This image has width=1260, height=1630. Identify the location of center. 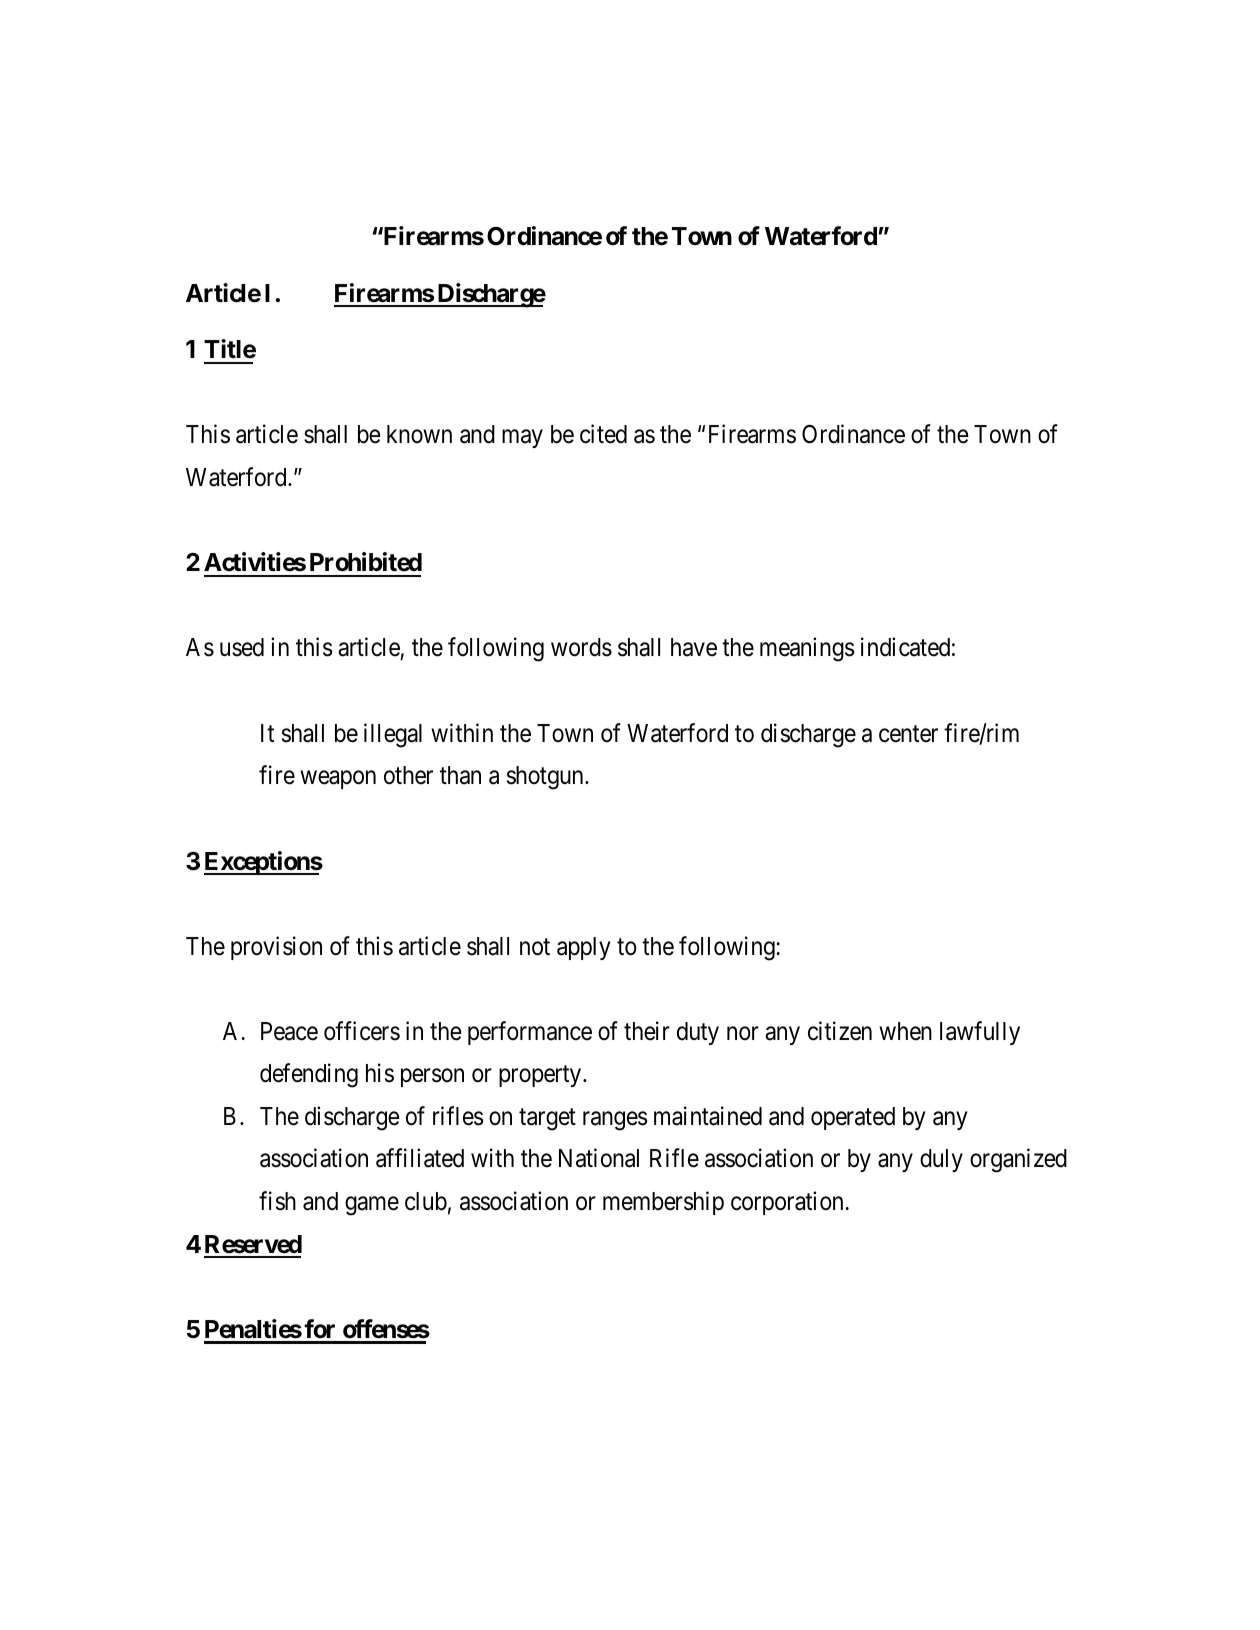
(908, 734).
